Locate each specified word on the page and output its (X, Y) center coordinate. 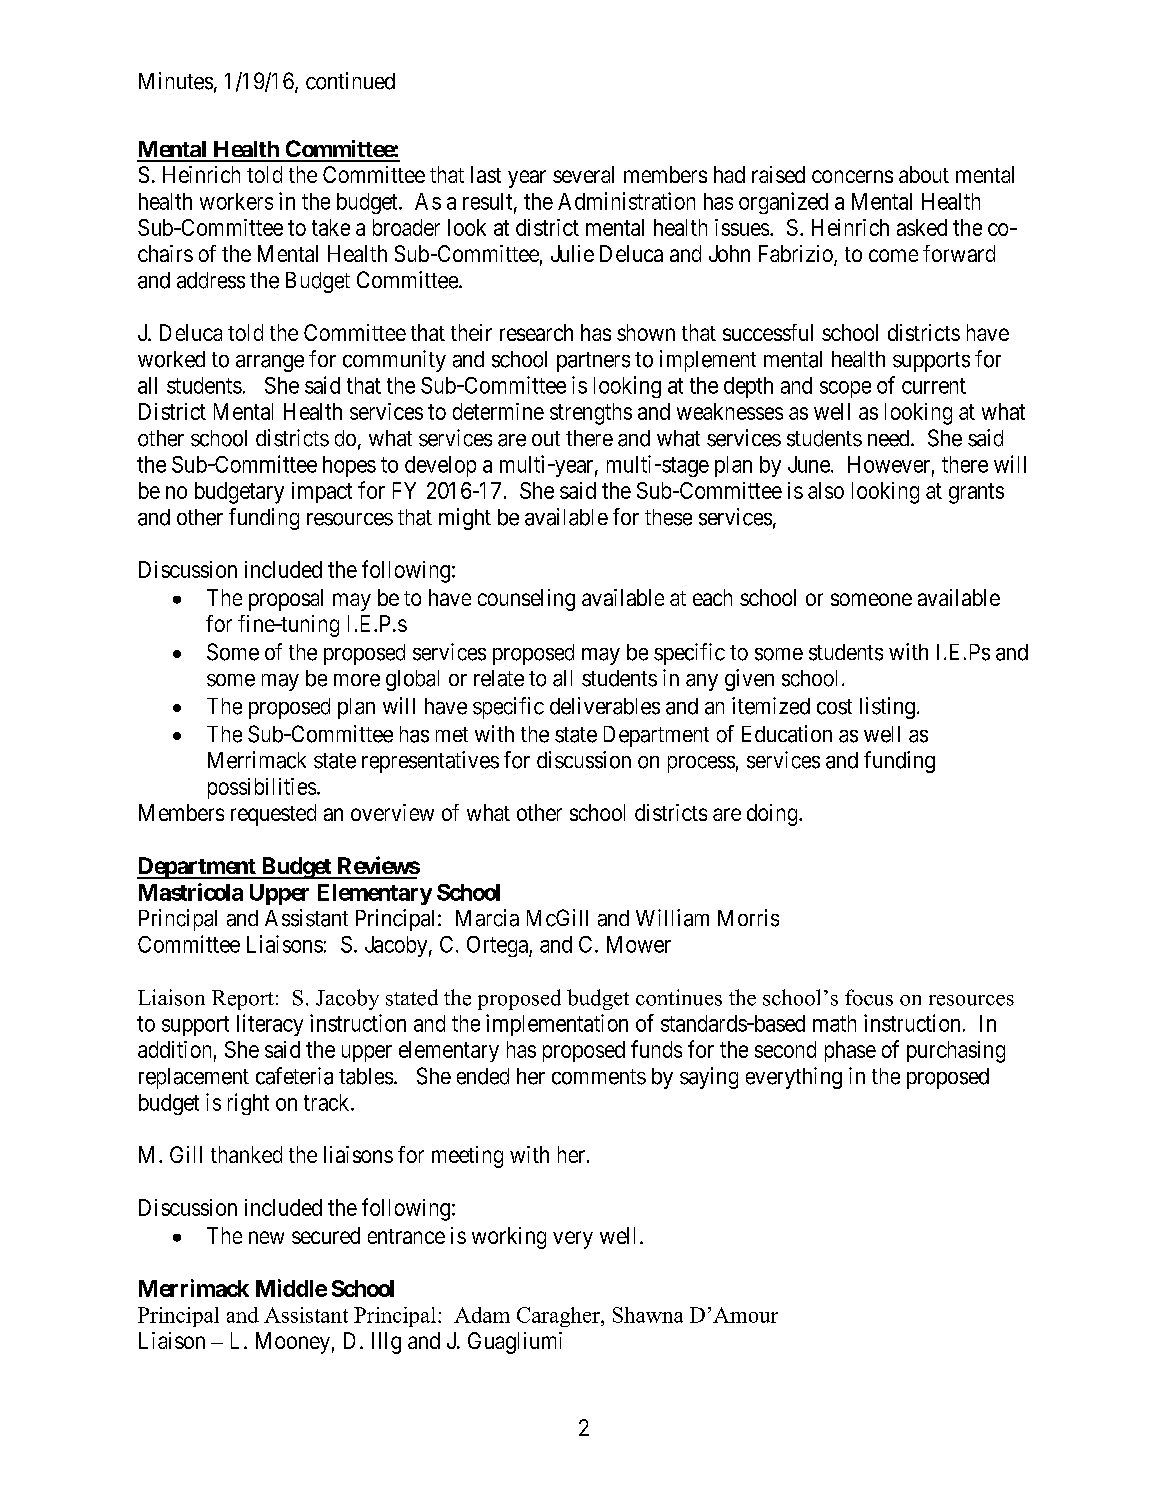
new (266, 1237)
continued (350, 81)
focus (869, 997)
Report (243, 1000)
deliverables (605, 706)
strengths (591, 414)
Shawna (648, 1315)
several (583, 174)
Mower (639, 944)
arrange (270, 363)
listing (887, 708)
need (890, 438)
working (509, 1238)
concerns (852, 176)
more (357, 680)
